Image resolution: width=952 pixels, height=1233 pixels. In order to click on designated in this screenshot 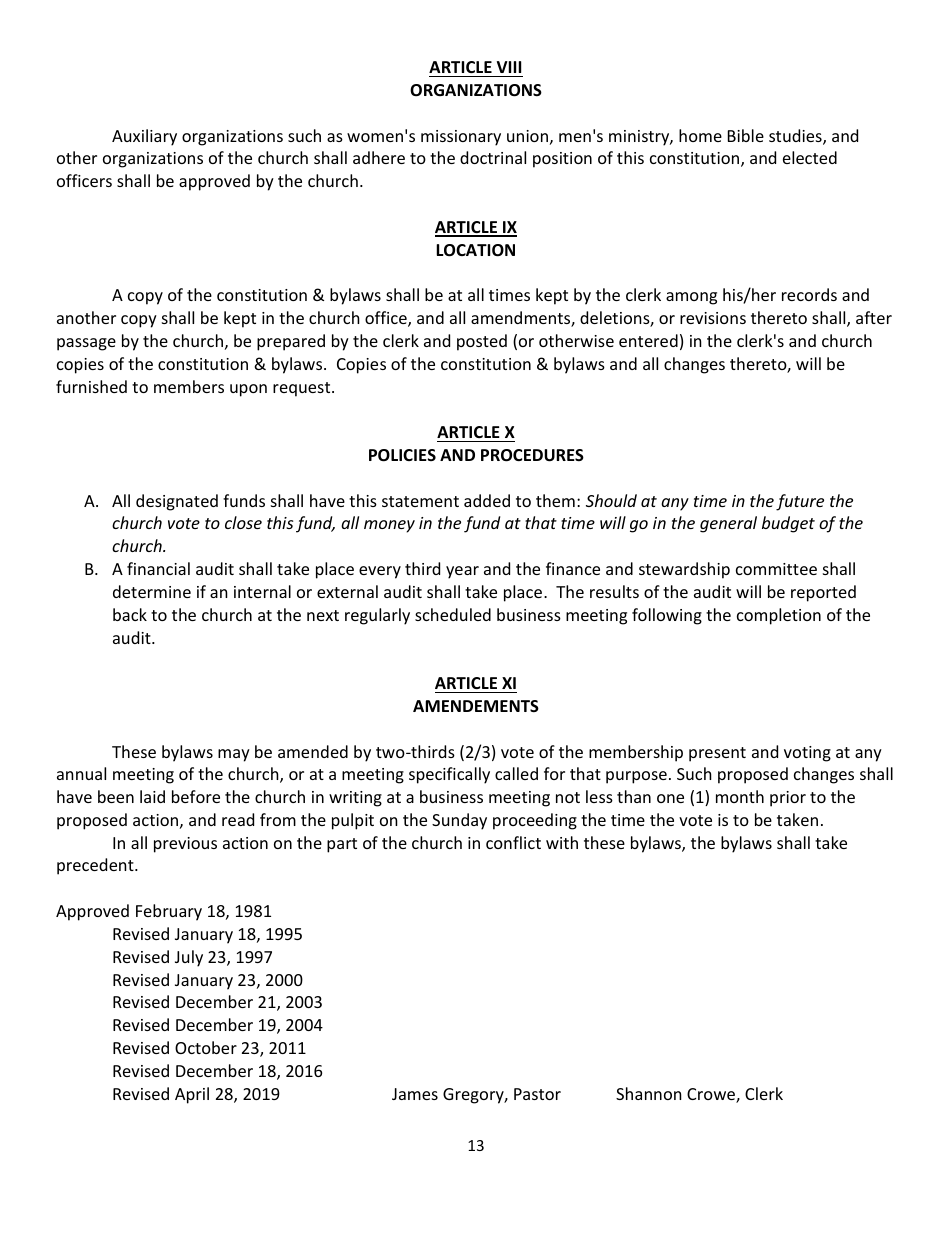, I will do `click(177, 502)`.
